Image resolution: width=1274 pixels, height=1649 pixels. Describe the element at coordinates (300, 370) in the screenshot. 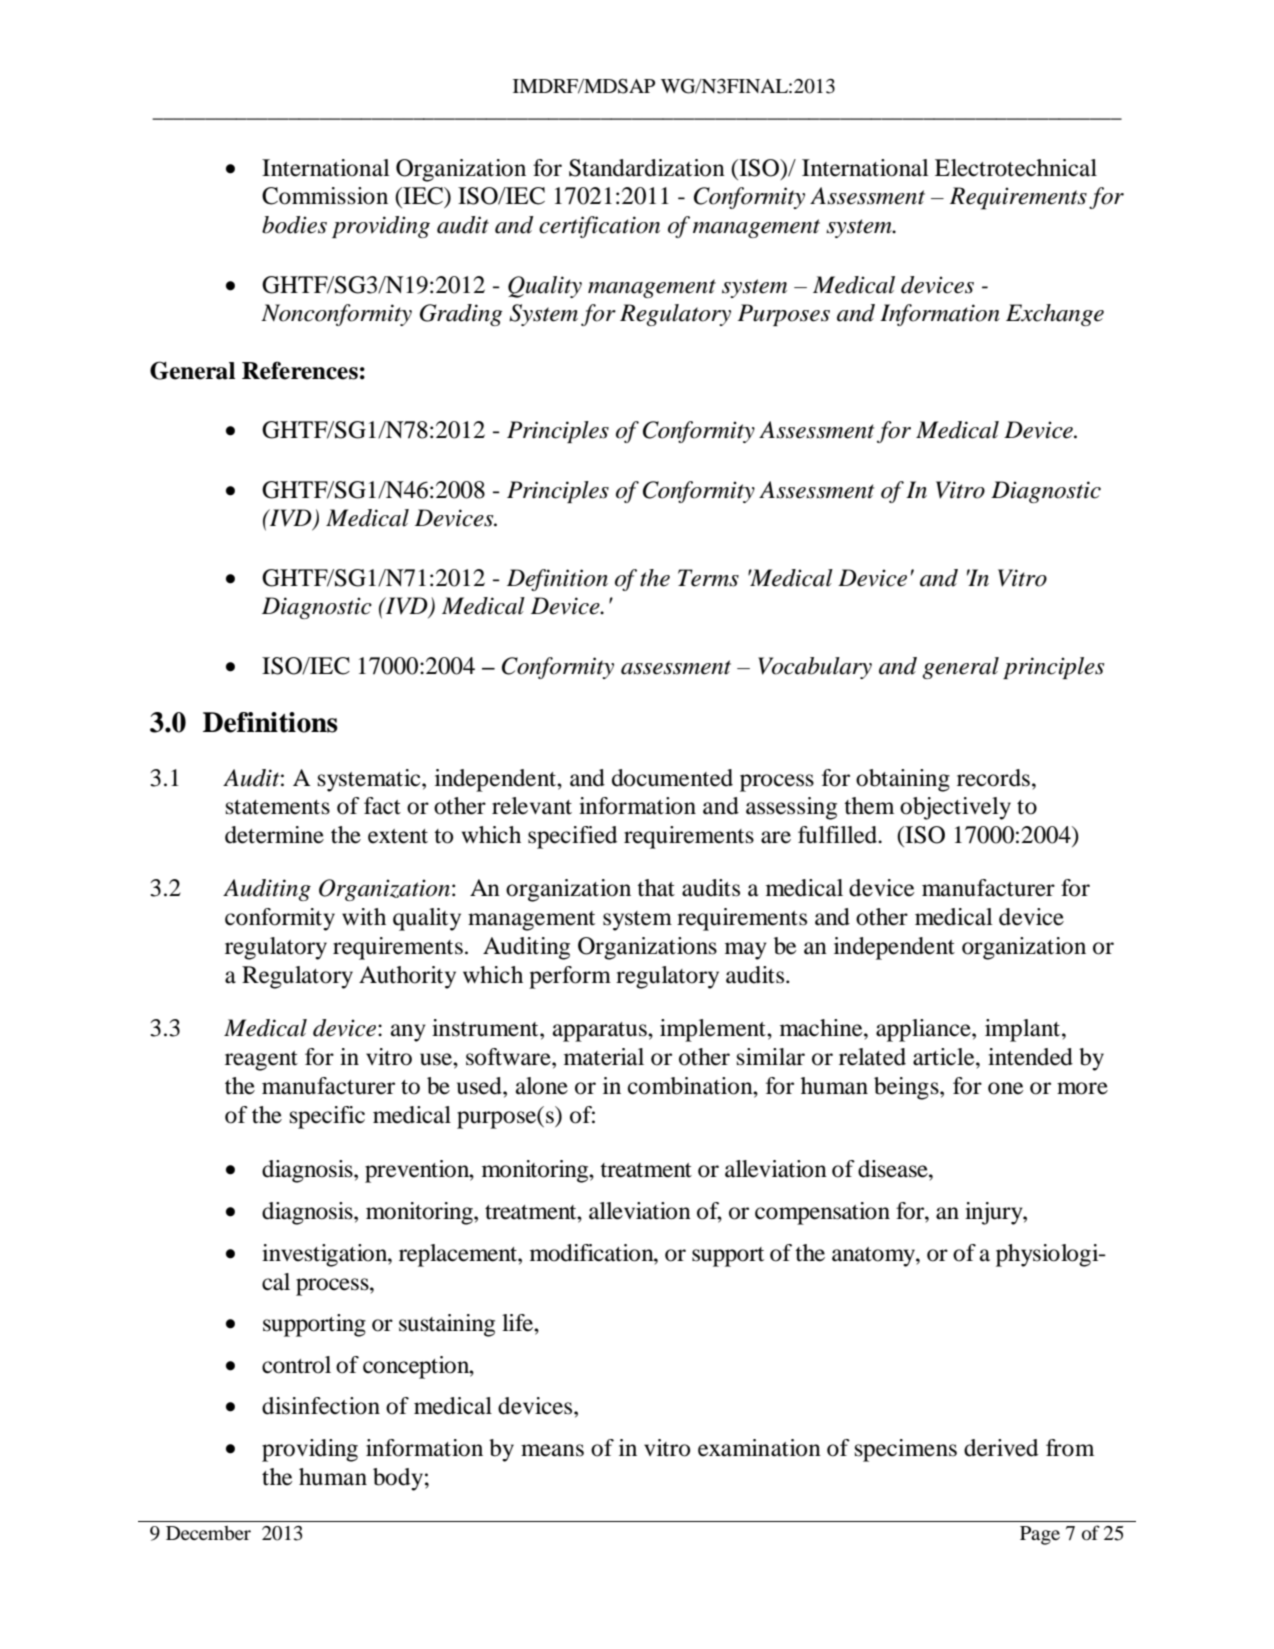

I see `References` at that location.
